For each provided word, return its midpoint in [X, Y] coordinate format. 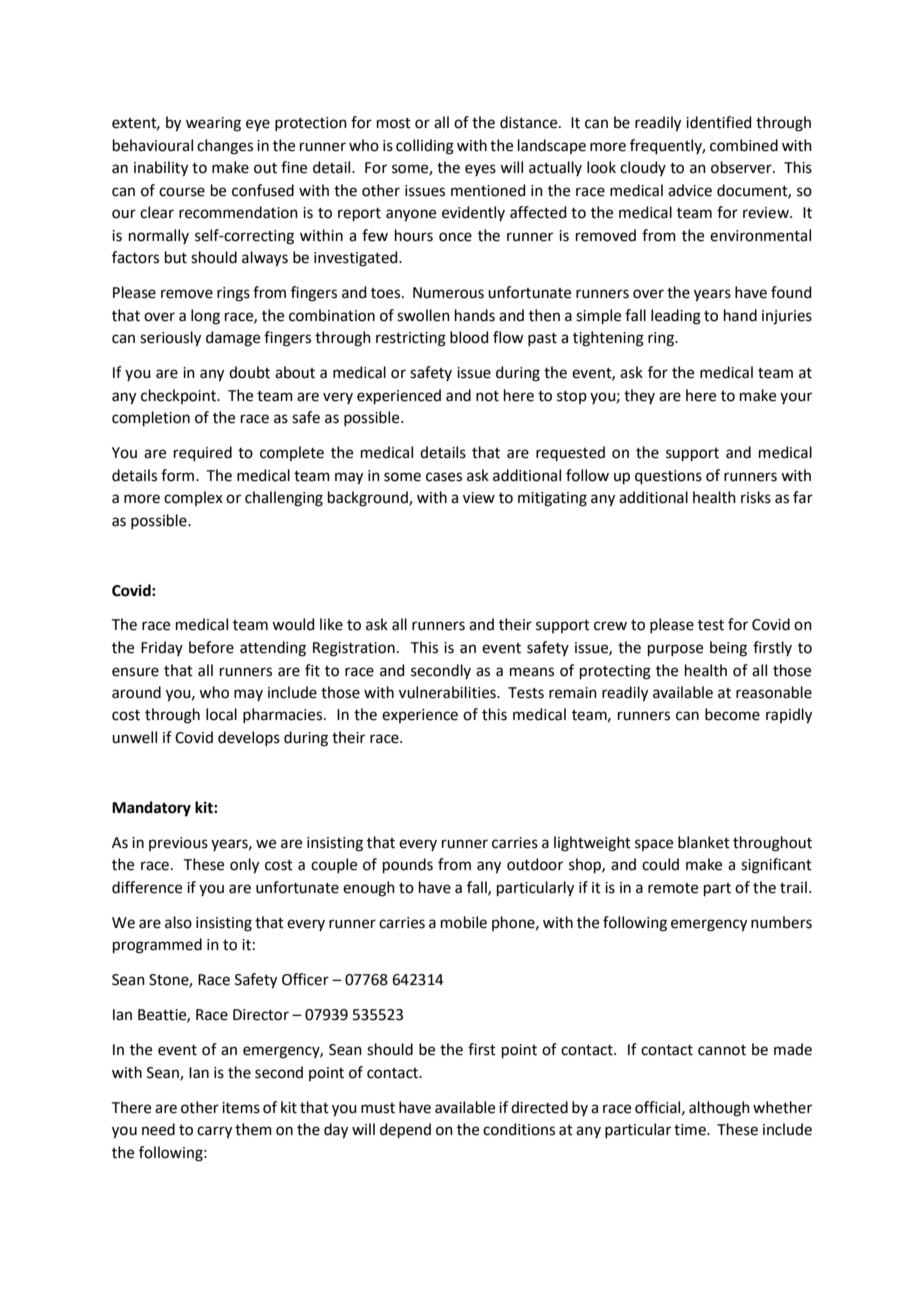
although [719, 1109]
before [211, 647]
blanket [704, 842]
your [796, 398]
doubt [249, 372]
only [244, 866]
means [532, 672]
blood [469, 337]
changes [225, 147]
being [728, 649]
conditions [519, 1129]
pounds [408, 865]
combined [744, 145]
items [241, 1108]
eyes [480, 170]
